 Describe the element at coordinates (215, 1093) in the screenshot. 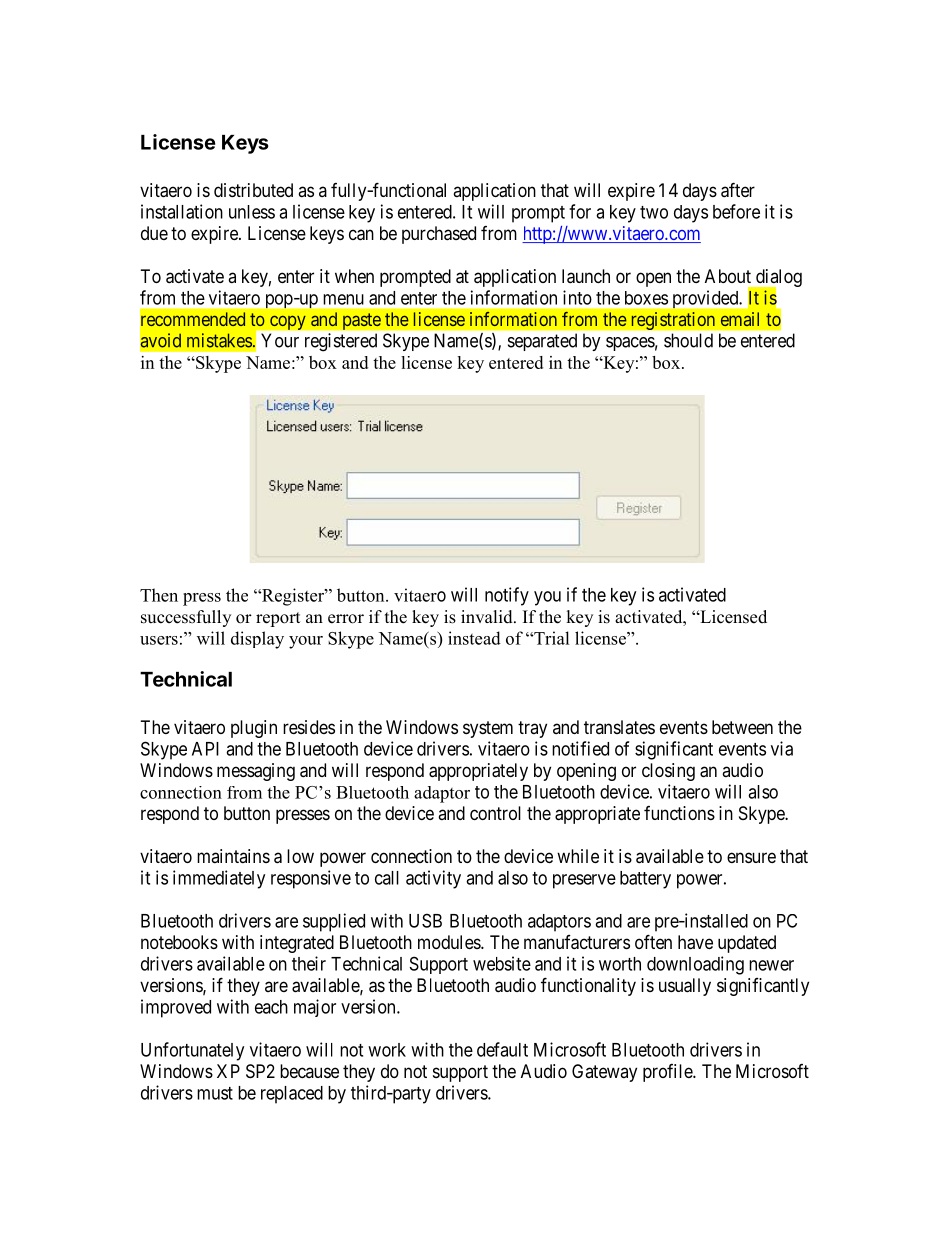

I see `must` at that location.
